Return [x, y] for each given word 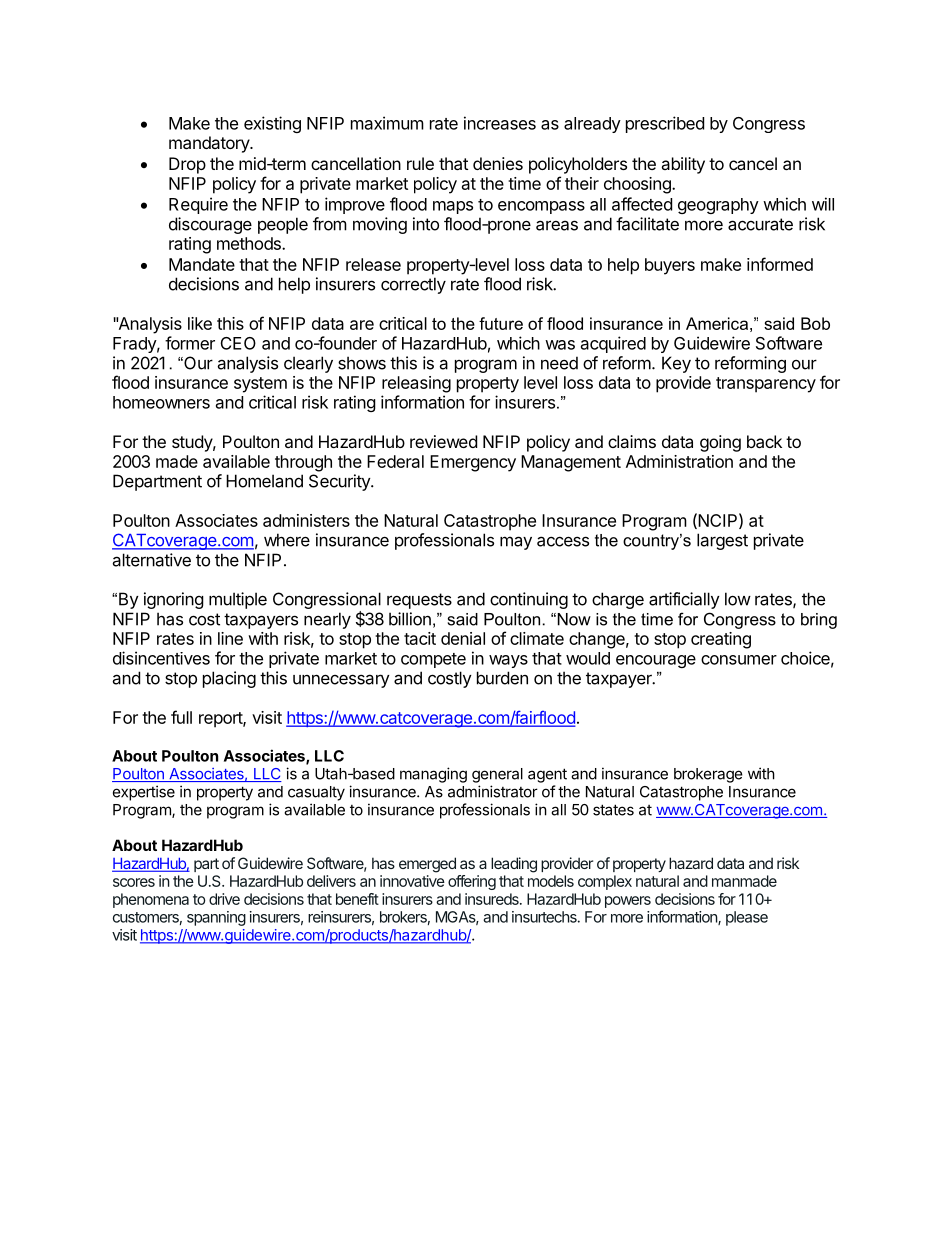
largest [722, 541]
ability [683, 165]
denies [498, 163]
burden [502, 678]
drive [224, 899]
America [717, 323]
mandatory [210, 144]
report [221, 720]
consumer [739, 660]
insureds [493, 899]
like [200, 323]
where [287, 540]
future [501, 323]
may [516, 543]
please [747, 918]
